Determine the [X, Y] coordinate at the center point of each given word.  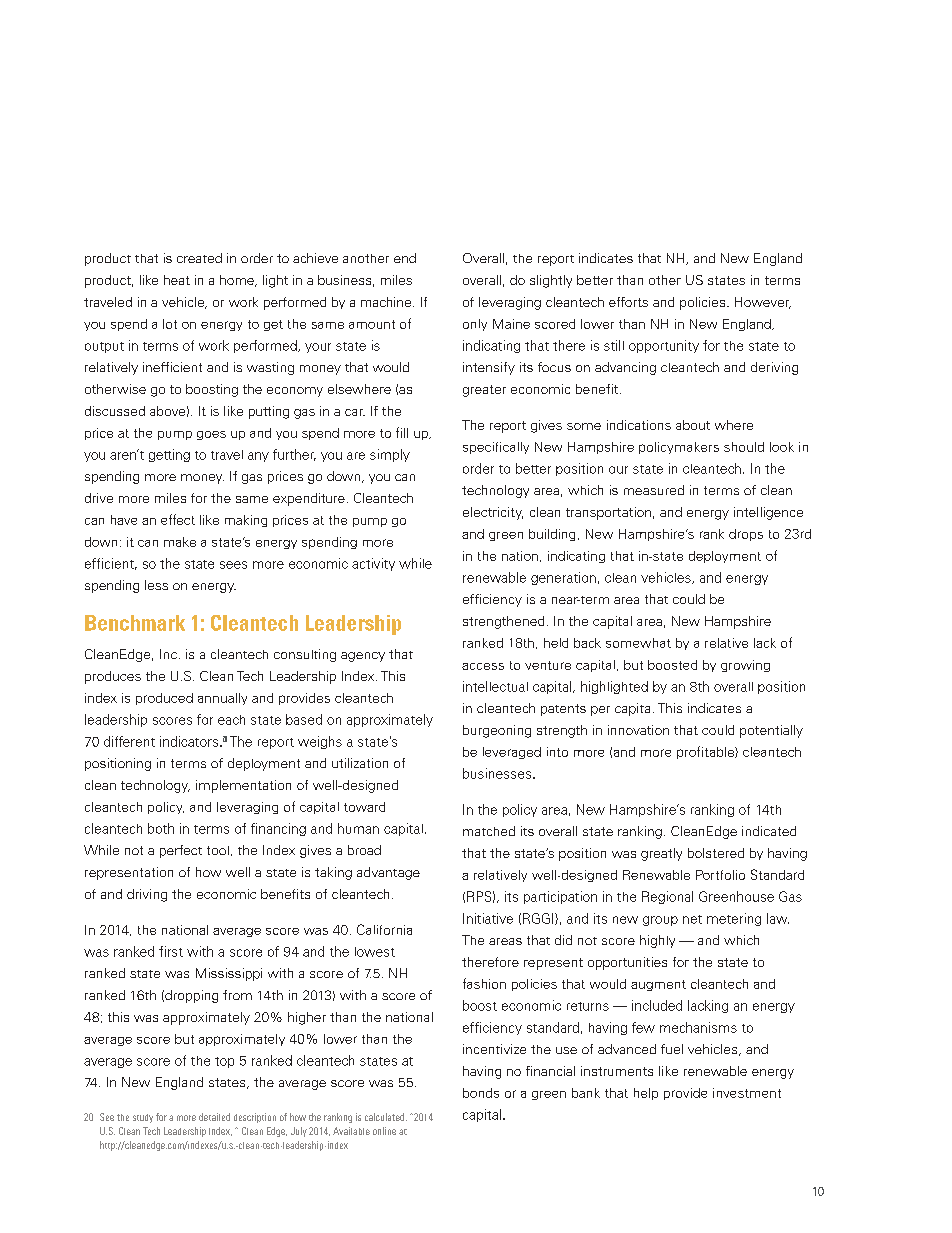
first [171, 951]
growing [745, 666]
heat [177, 280]
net [692, 919]
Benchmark [135, 623]
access [483, 666]
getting [169, 455]
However [763, 303]
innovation [638, 730]
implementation [243, 786]
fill [402, 432]
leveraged [512, 753]
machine [386, 302]
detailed [214, 1117]
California [384, 929]
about [693, 425]
